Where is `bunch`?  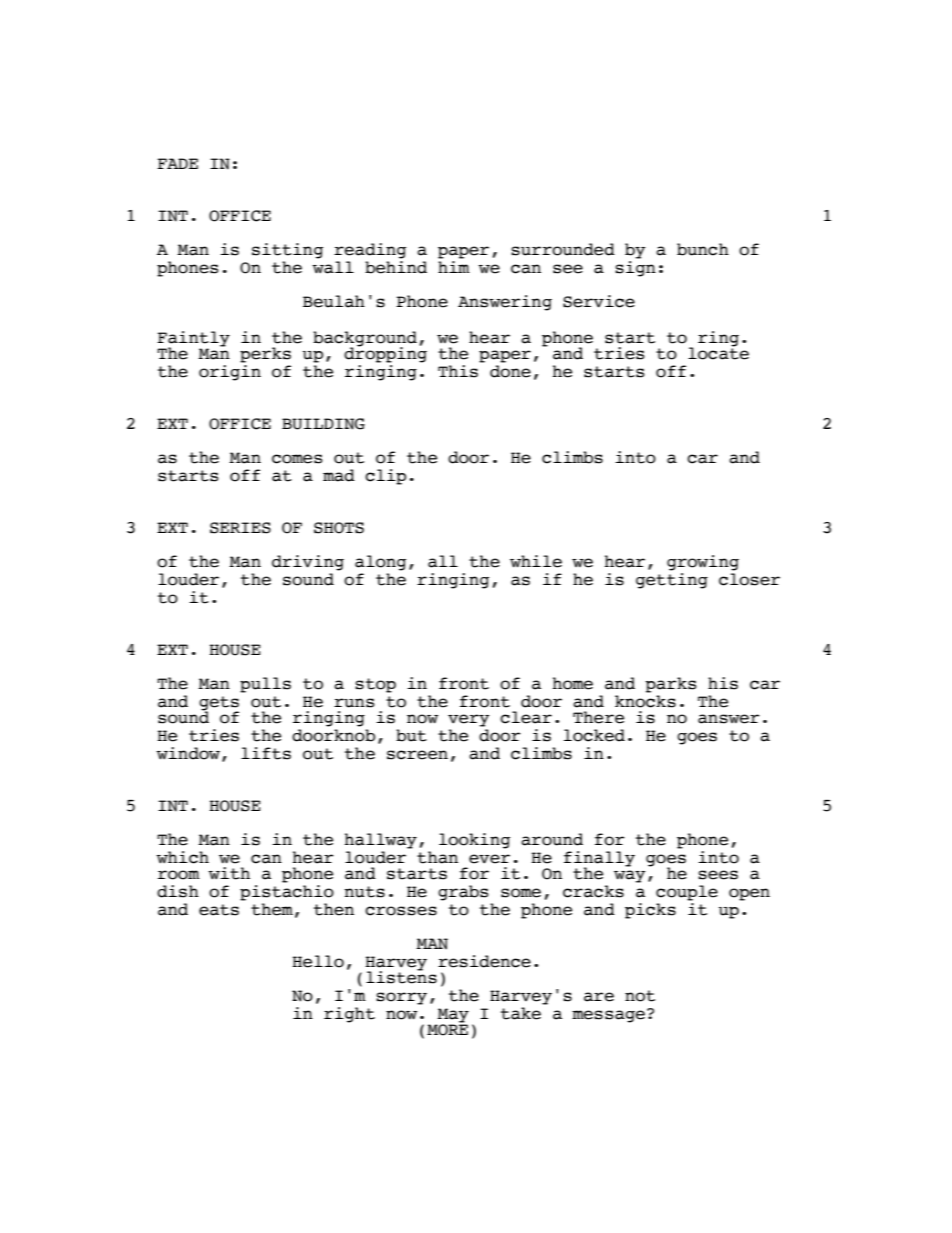
bunch is located at coordinates (703, 249).
